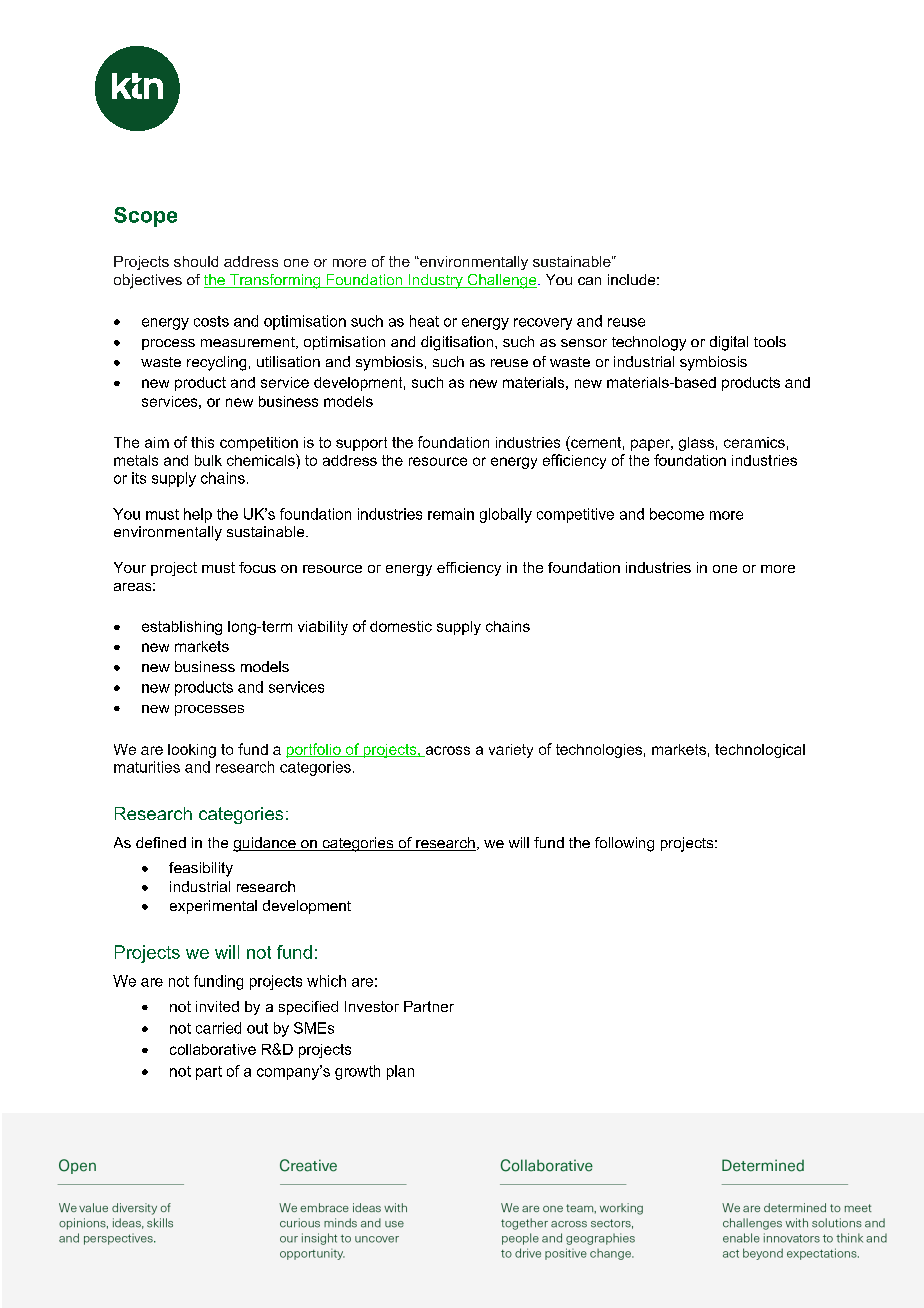  What do you see at coordinates (451, 514) in the screenshot?
I see `remain` at bounding box center [451, 514].
